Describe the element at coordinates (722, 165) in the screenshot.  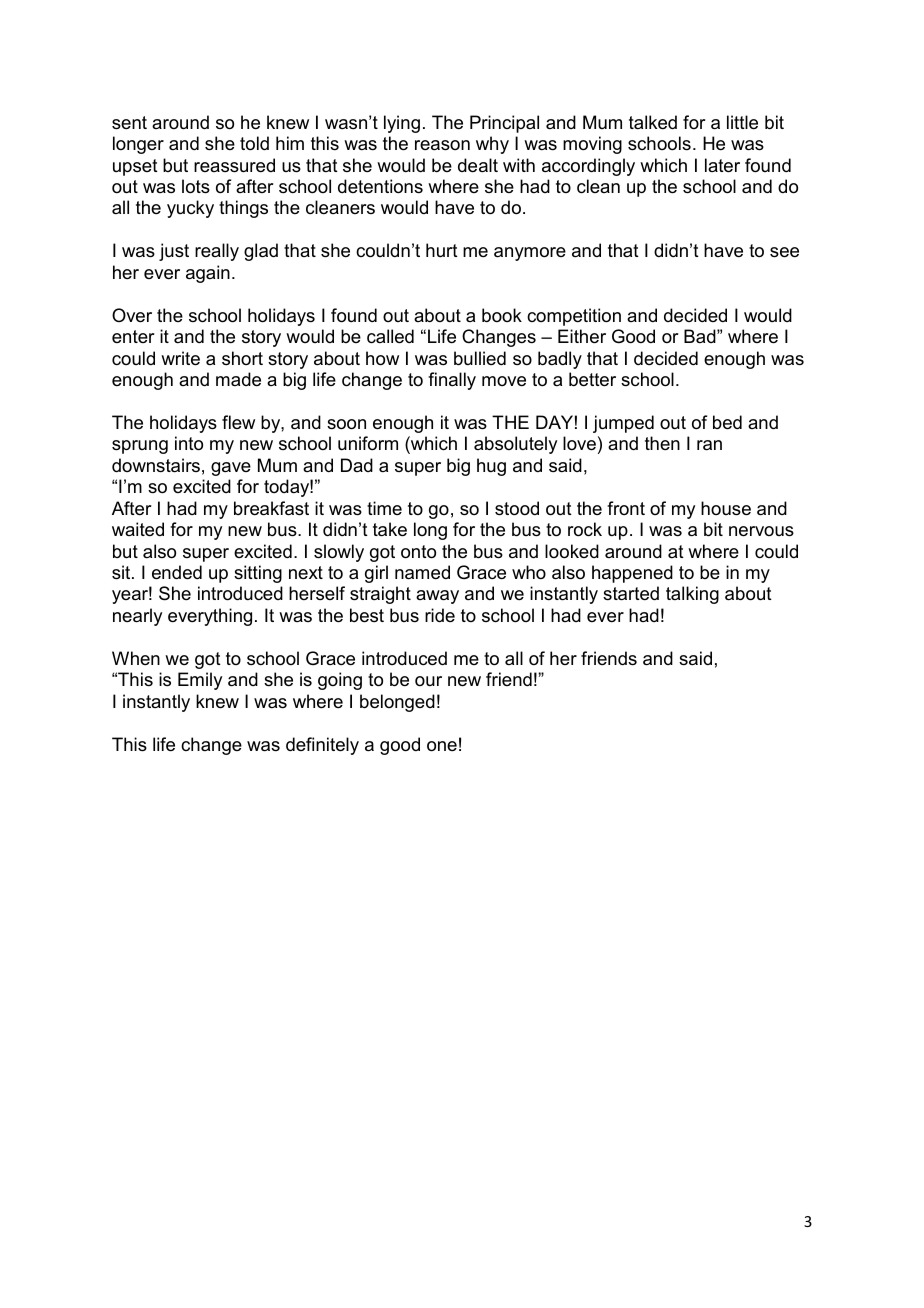
I see `later` at that location.
